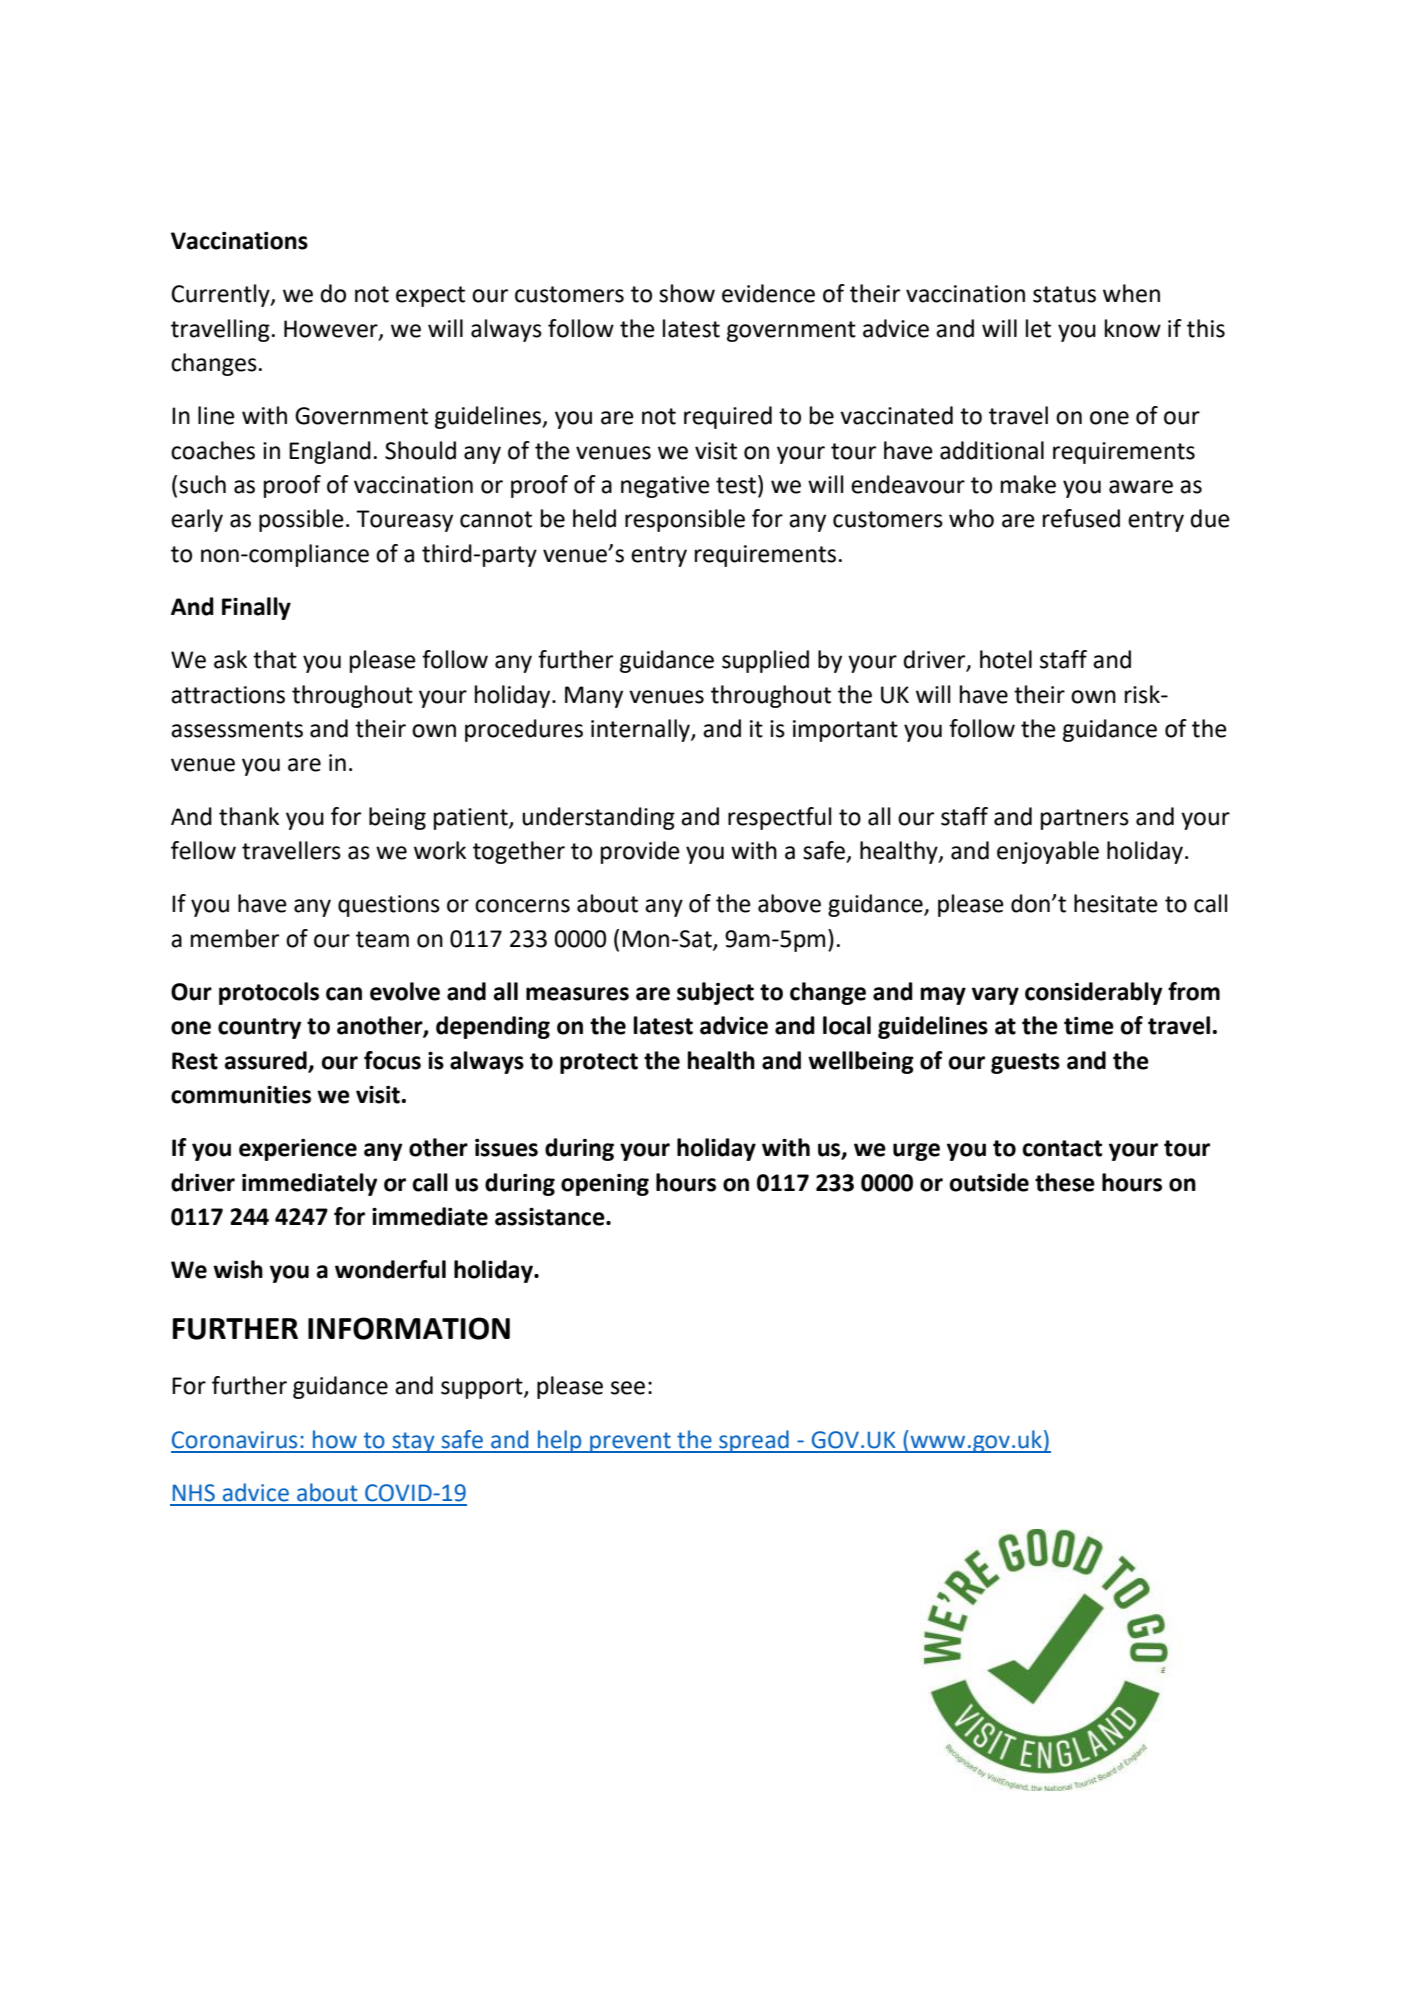 The height and width of the screenshot is (1996, 1412). Describe the element at coordinates (265, 1060) in the screenshot. I see `assured` at that location.
